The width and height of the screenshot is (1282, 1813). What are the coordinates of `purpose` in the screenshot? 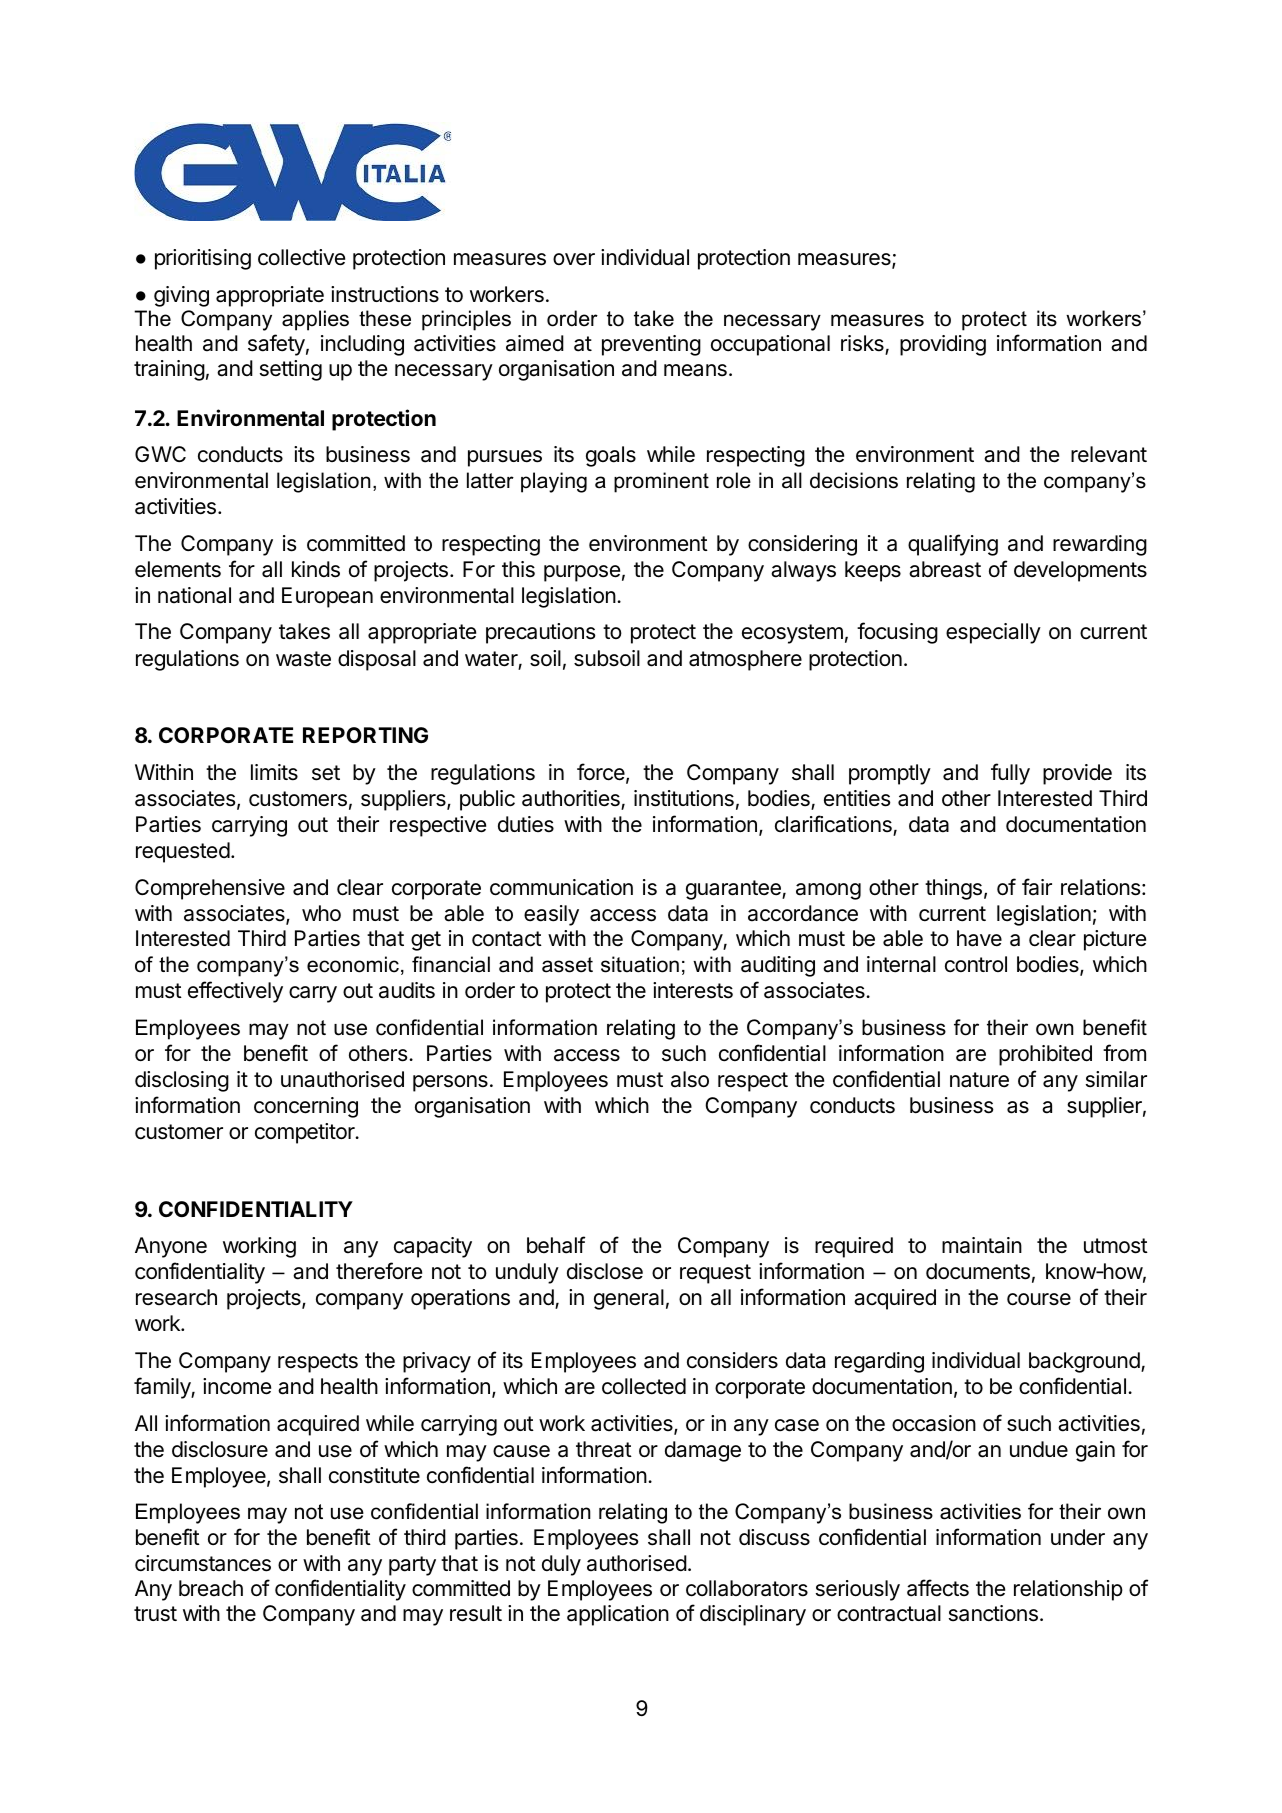 It's located at (582, 573).
